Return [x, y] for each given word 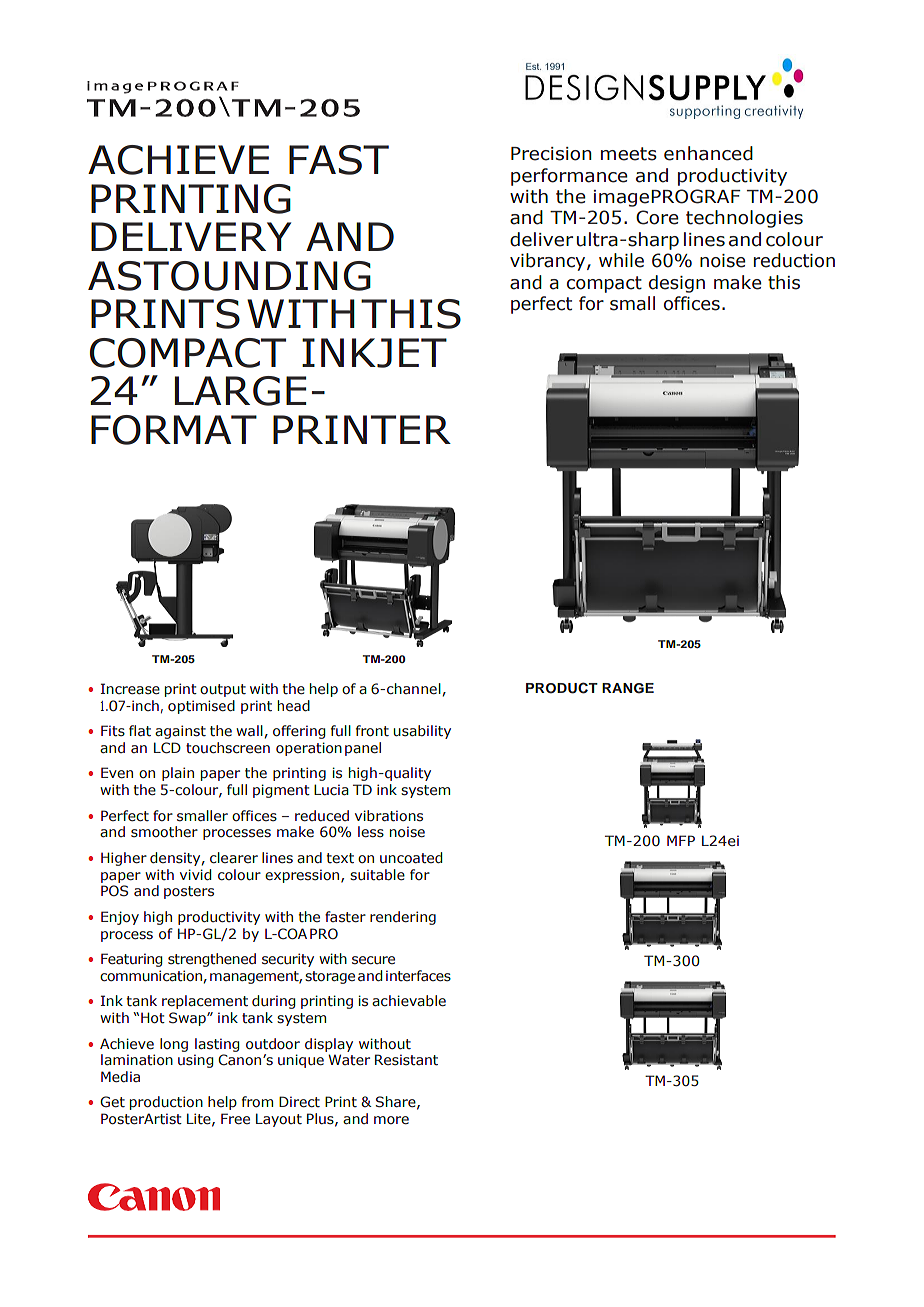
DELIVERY [191, 236]
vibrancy [549, 262]
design [677, 284]
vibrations [389, 816]
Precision [551, 154]
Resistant [406, 1060]
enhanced [708, 153]
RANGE [628, 688]
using [195, 1061]
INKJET [374, 353]
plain [178, 774]
